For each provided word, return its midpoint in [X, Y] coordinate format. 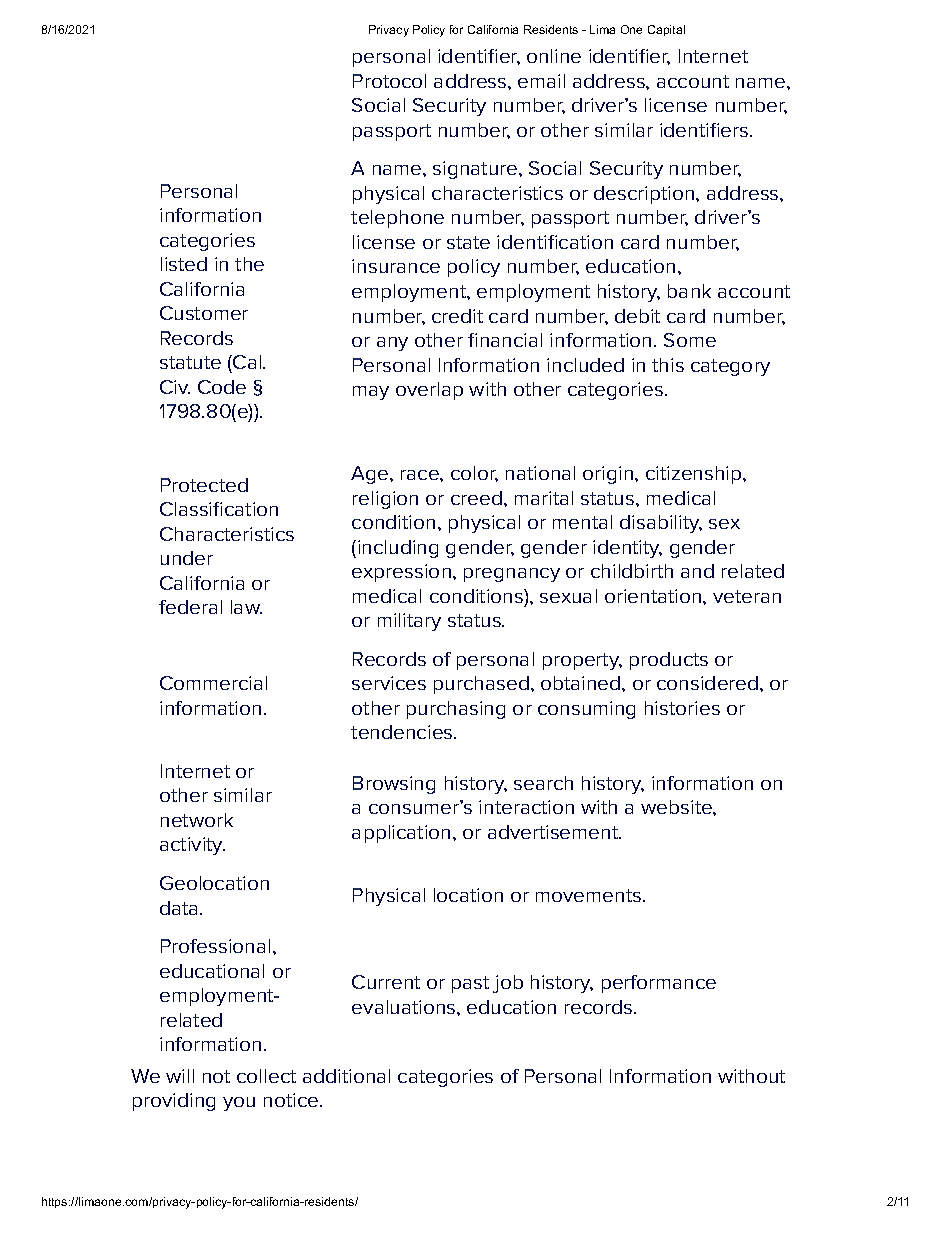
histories [682, 708]
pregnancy [512, 575]
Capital [666, 30]
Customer [204, 313]
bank [689, 291]
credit [457, 316]
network [197, 820]
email [541, 81]
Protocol [389, 81]
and [697, 571]
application [401, 834]
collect [266, 1076]
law [246, 607]
